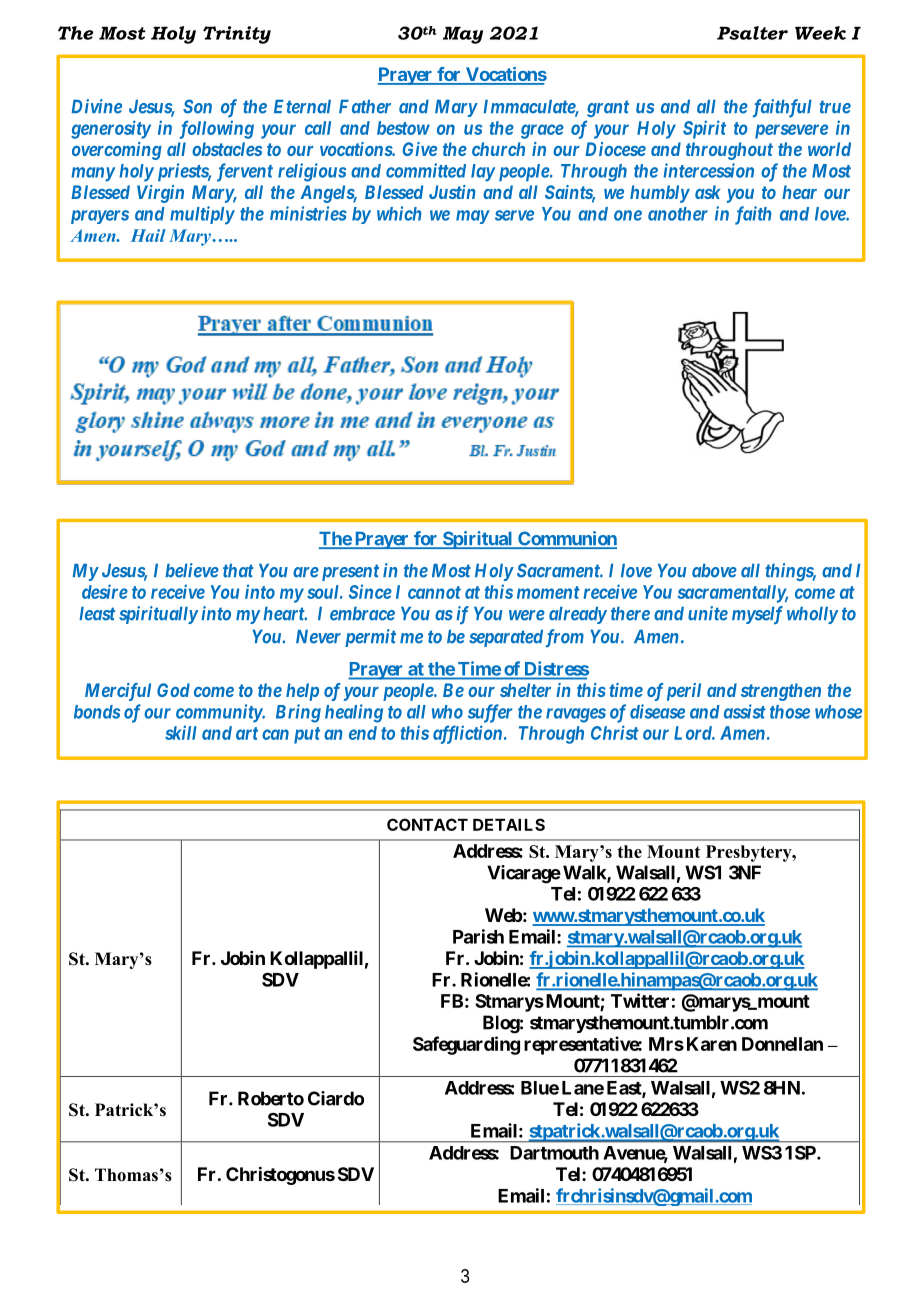  I want to click on Week, so click(820, 33).
